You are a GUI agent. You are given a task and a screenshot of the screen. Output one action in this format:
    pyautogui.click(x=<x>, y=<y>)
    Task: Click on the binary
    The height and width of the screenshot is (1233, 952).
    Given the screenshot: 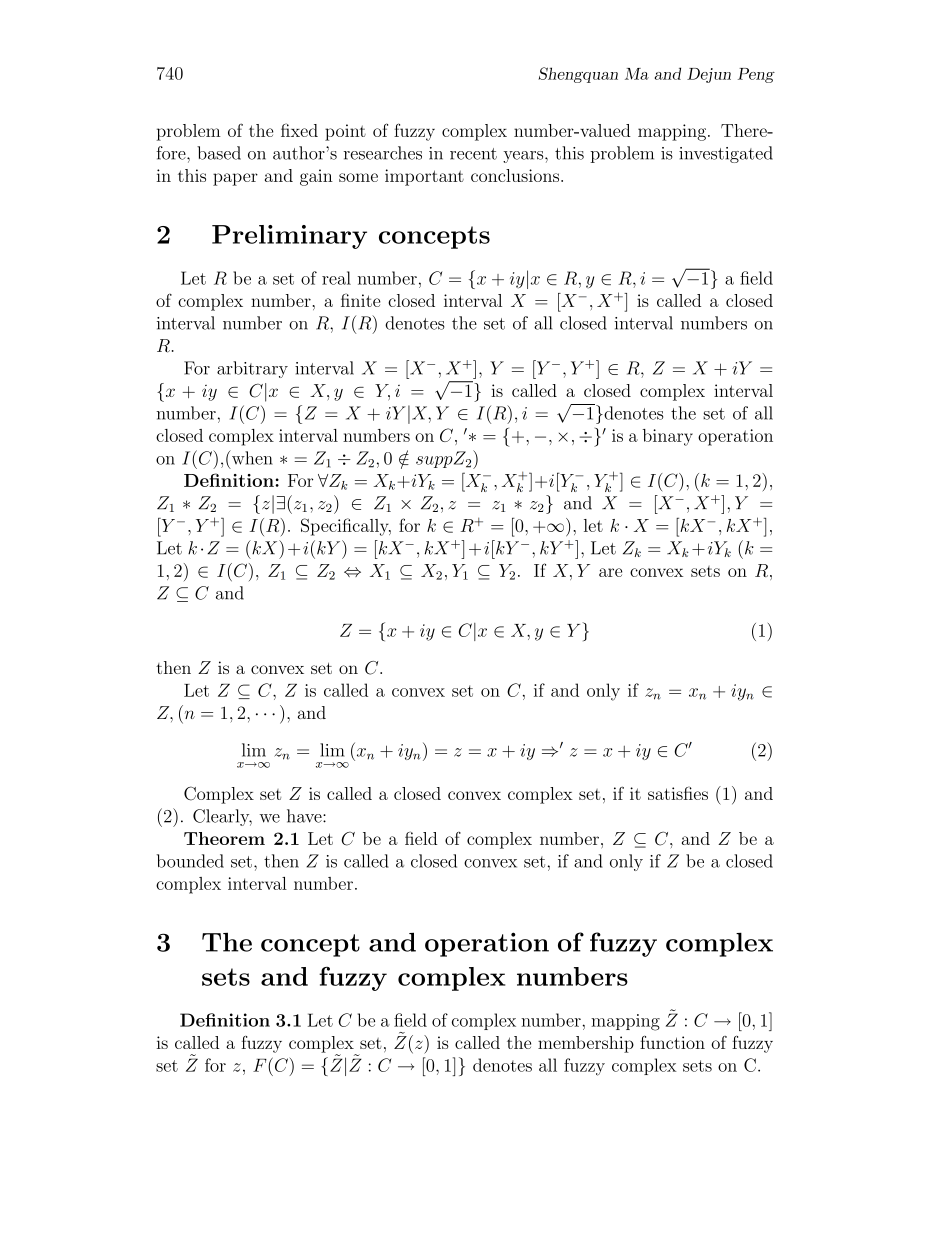 What is the action you would take?
    pyautogui.click(x=668, y=437)
